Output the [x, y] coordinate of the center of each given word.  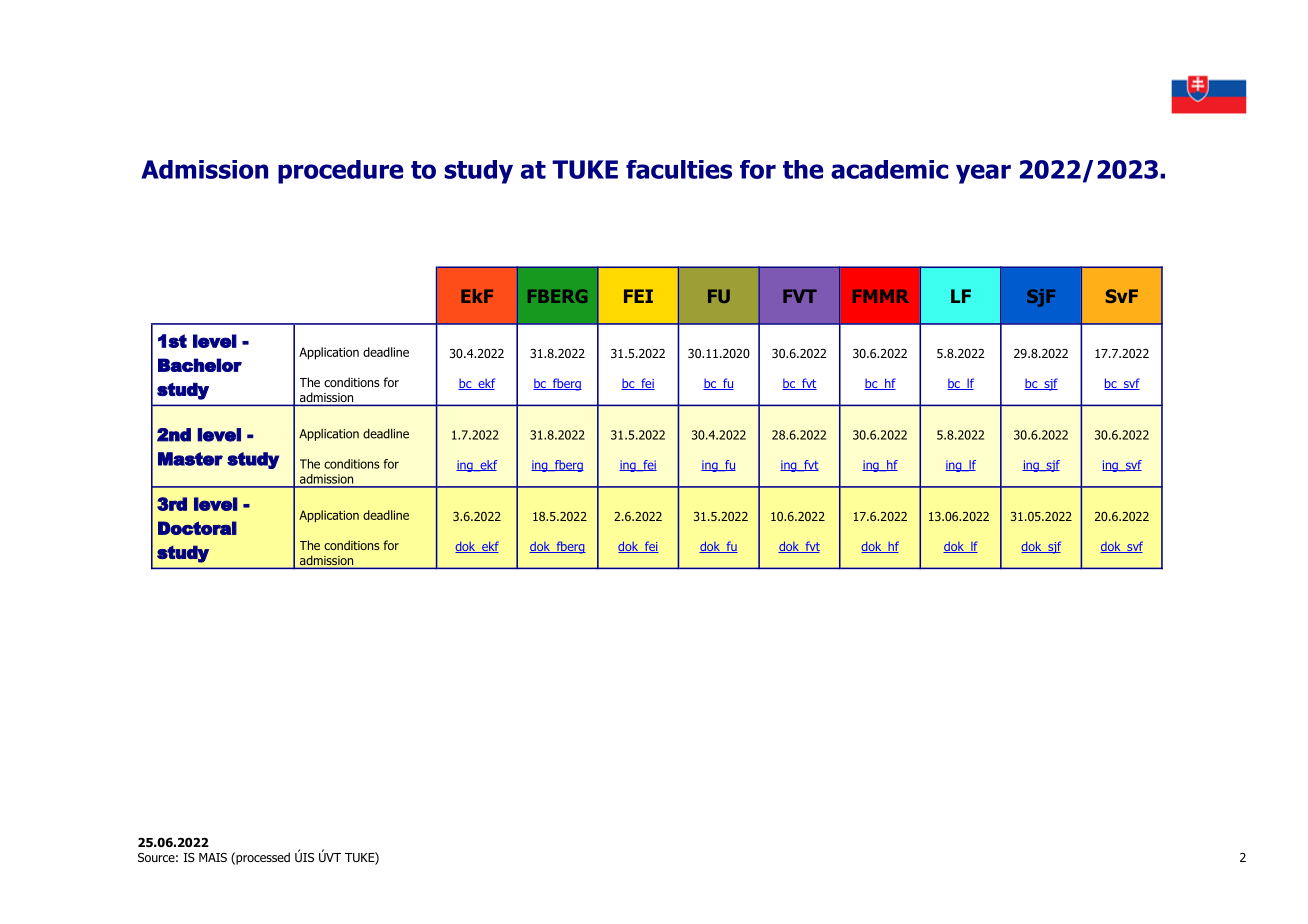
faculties [679, 169]
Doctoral [197, 528]
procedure [340, 172]
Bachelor [200, 365]
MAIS [213, 857]
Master [190, 459]
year [983, 174]
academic [889, 169]
